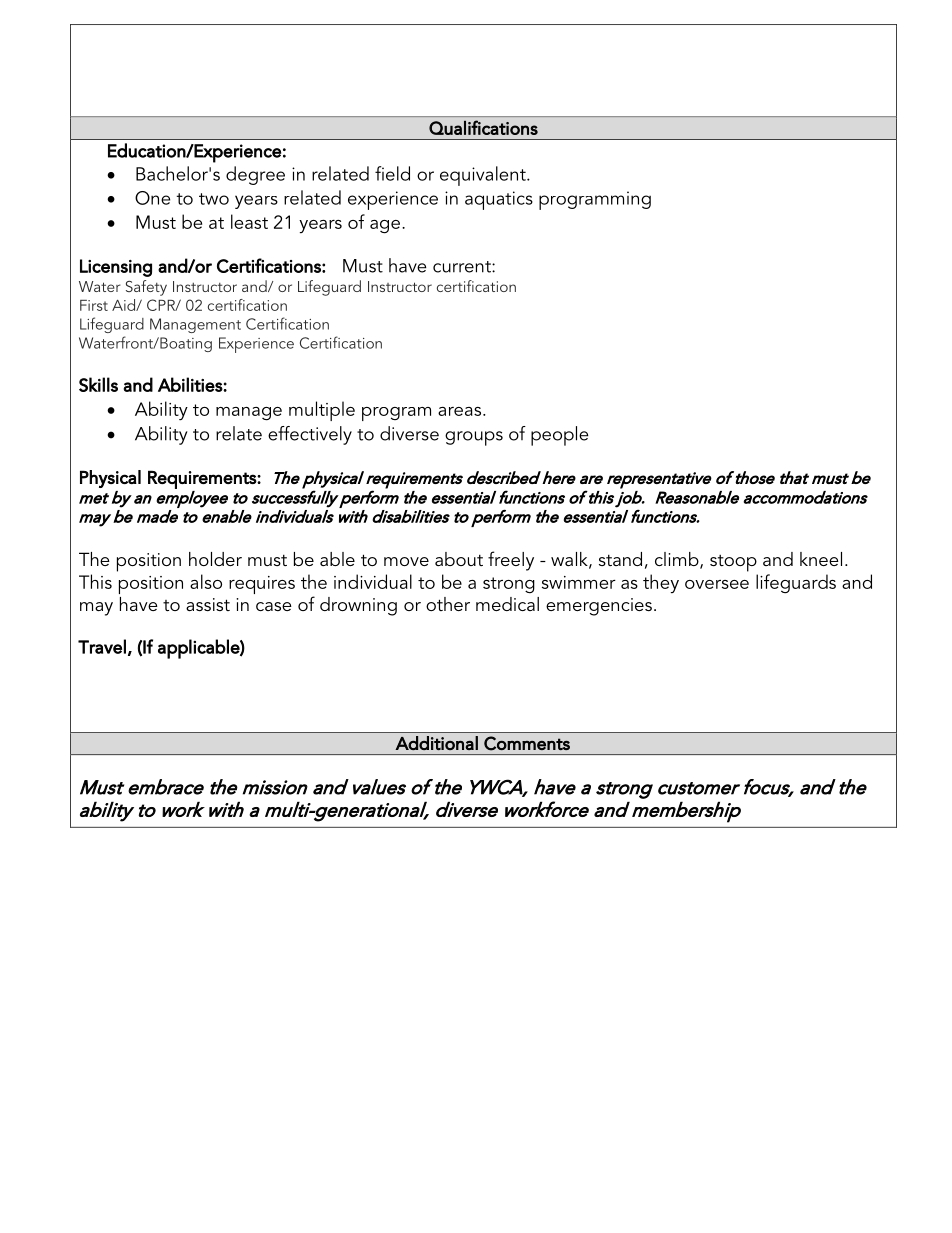  Describe the element at coordinates (310, 435) in the screenshot. I see `effectively` at that location.
